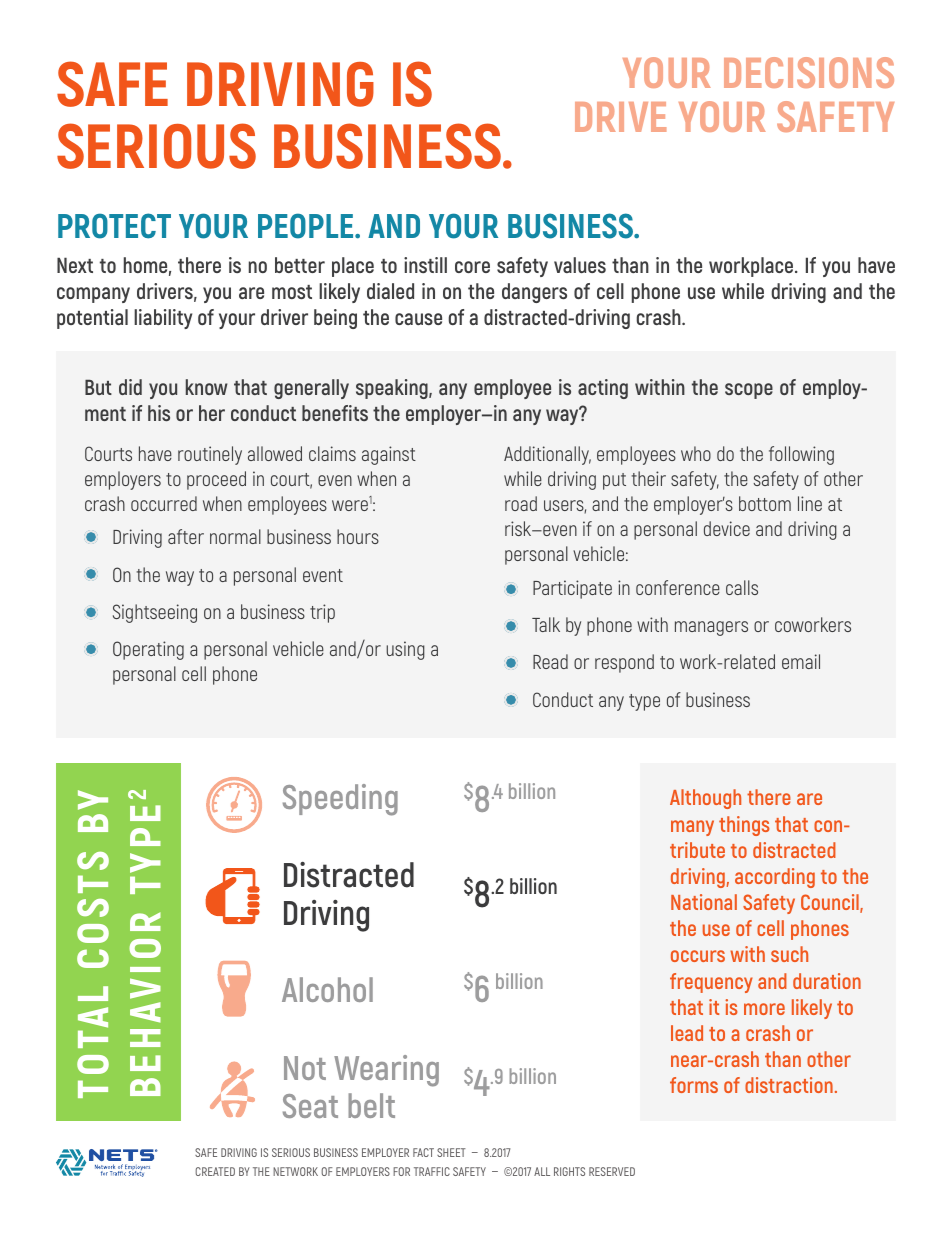 The width and height of the document is (952, 1233). What do you see at coordinates (711, 628) in the document?
I see `managers` at bounding box center [711, 628].
